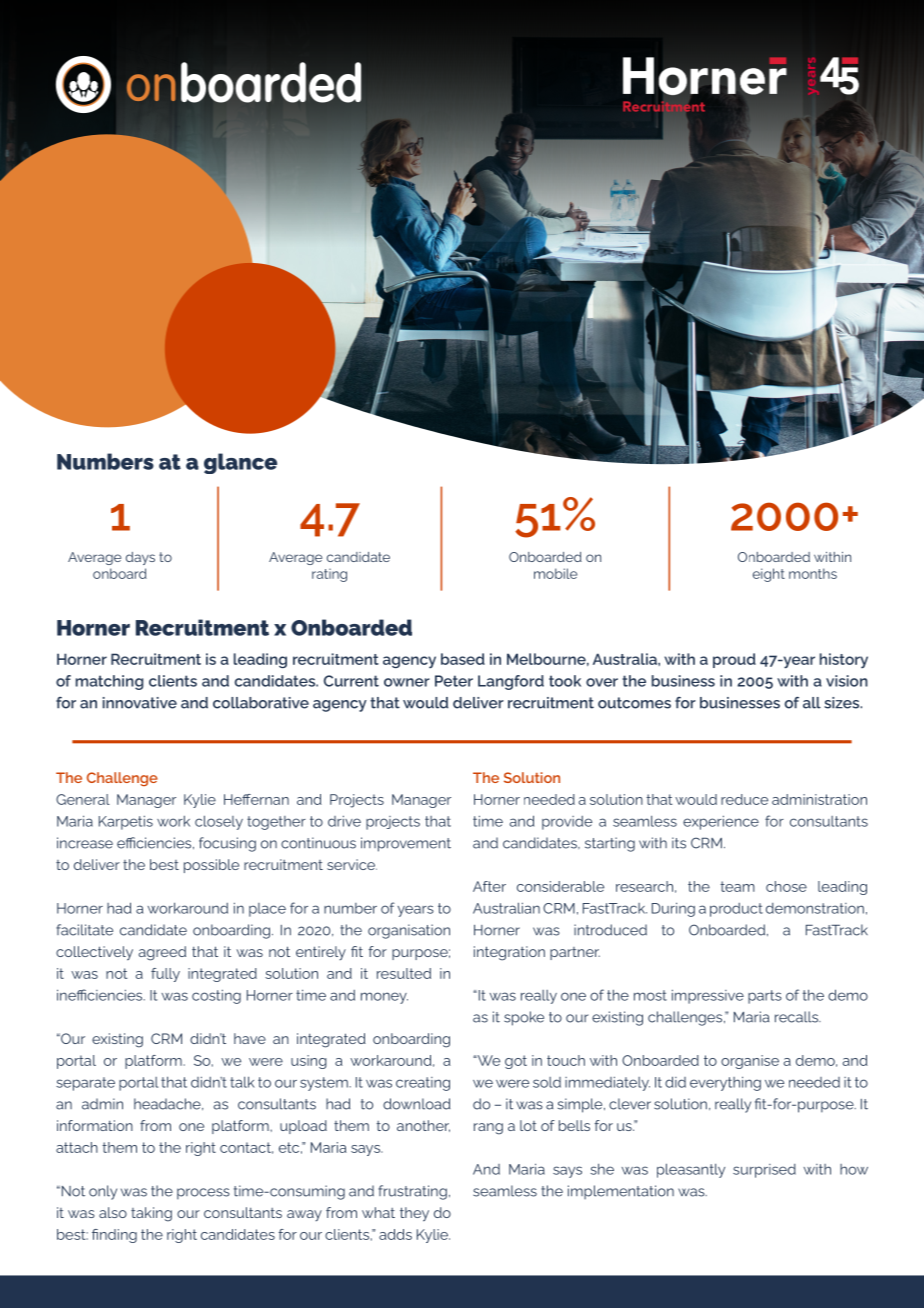 Image resolution: width=924 pixels, height=1308 pixels. I want to click on vision, so click(847, 681).
